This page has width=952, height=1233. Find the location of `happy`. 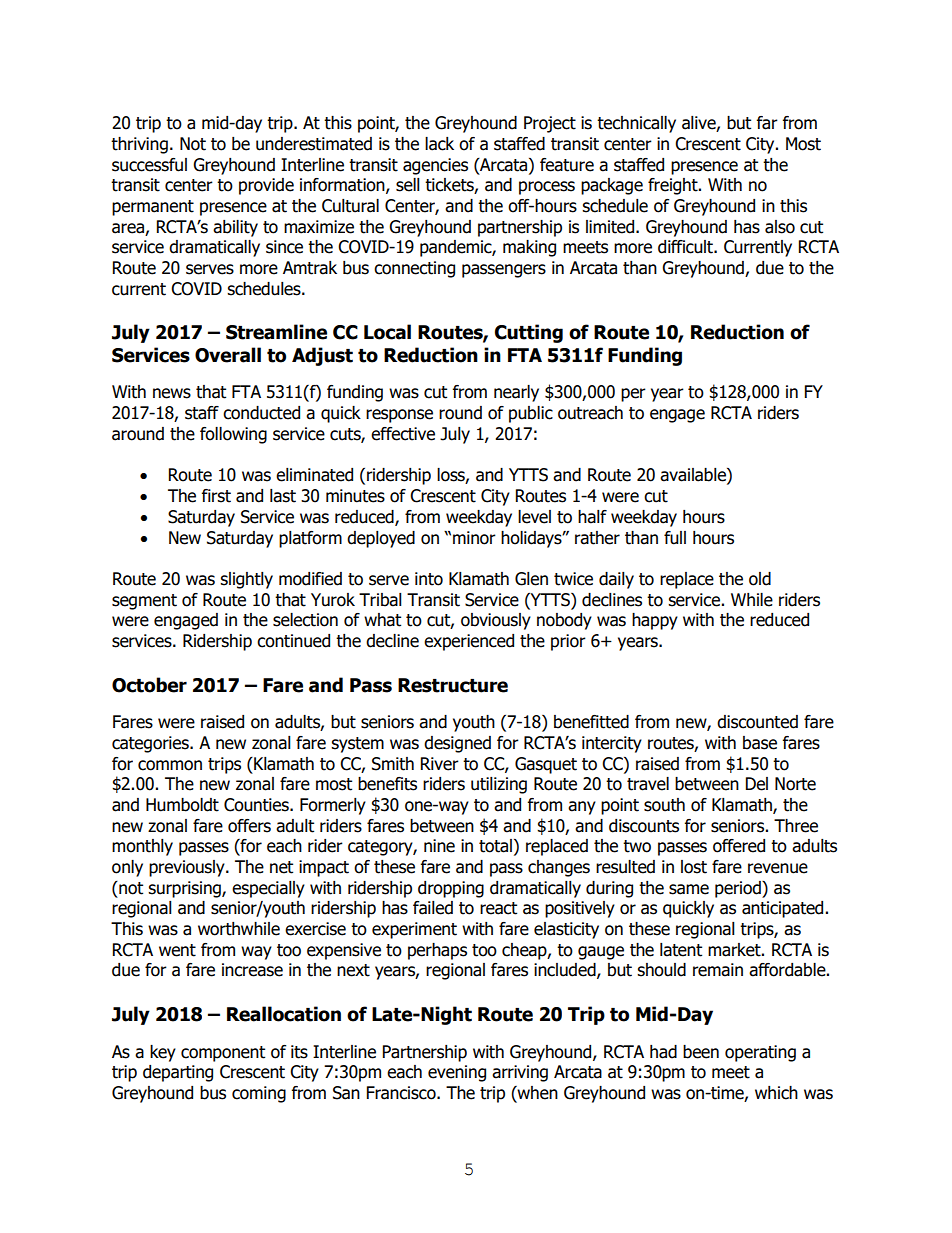

happy is located at coordinates (655, 621).
